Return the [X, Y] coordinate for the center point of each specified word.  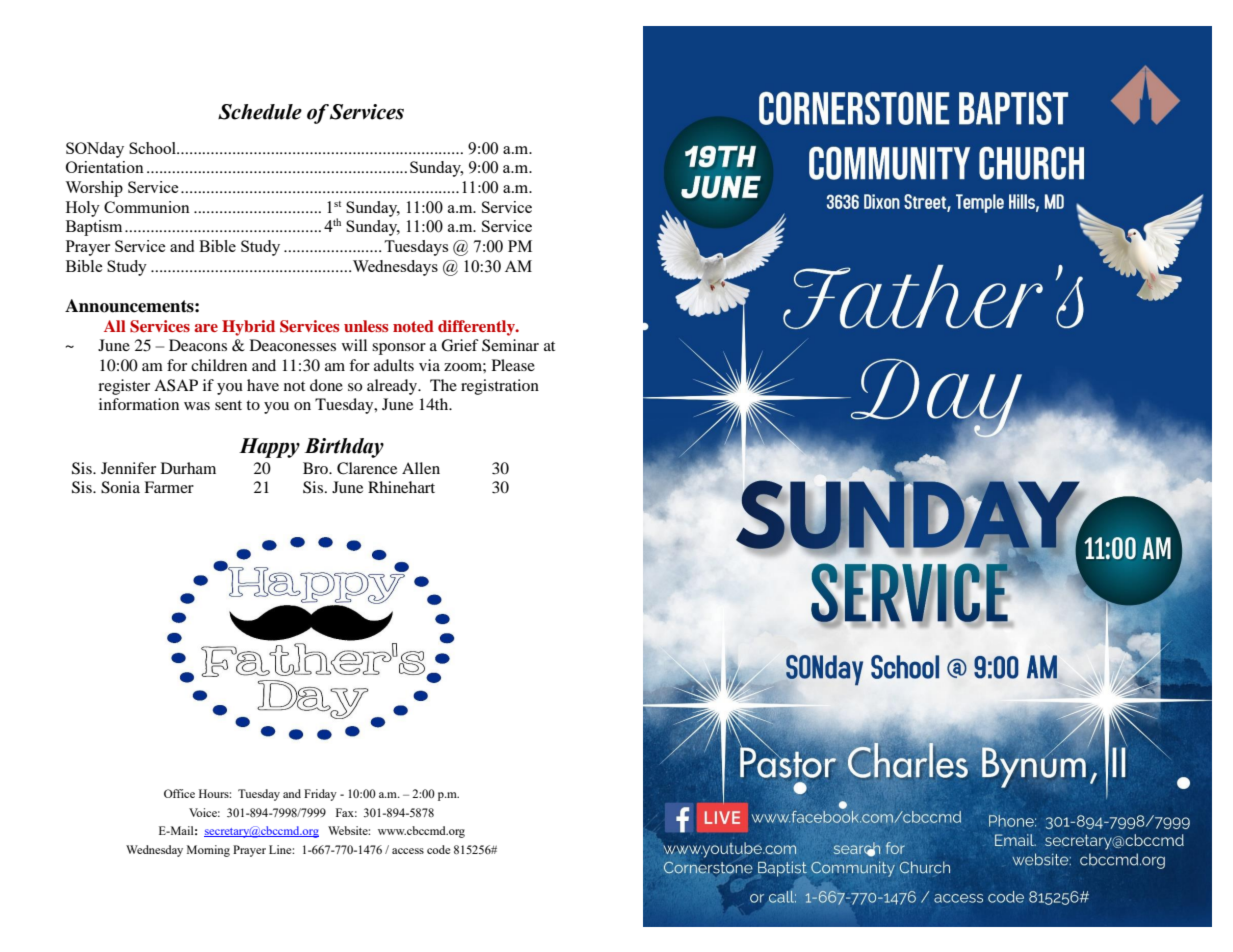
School [153, 148]
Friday [320, 795]
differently [477, 328]
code [438, 849]
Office [179, 793]
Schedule [260, 112]
